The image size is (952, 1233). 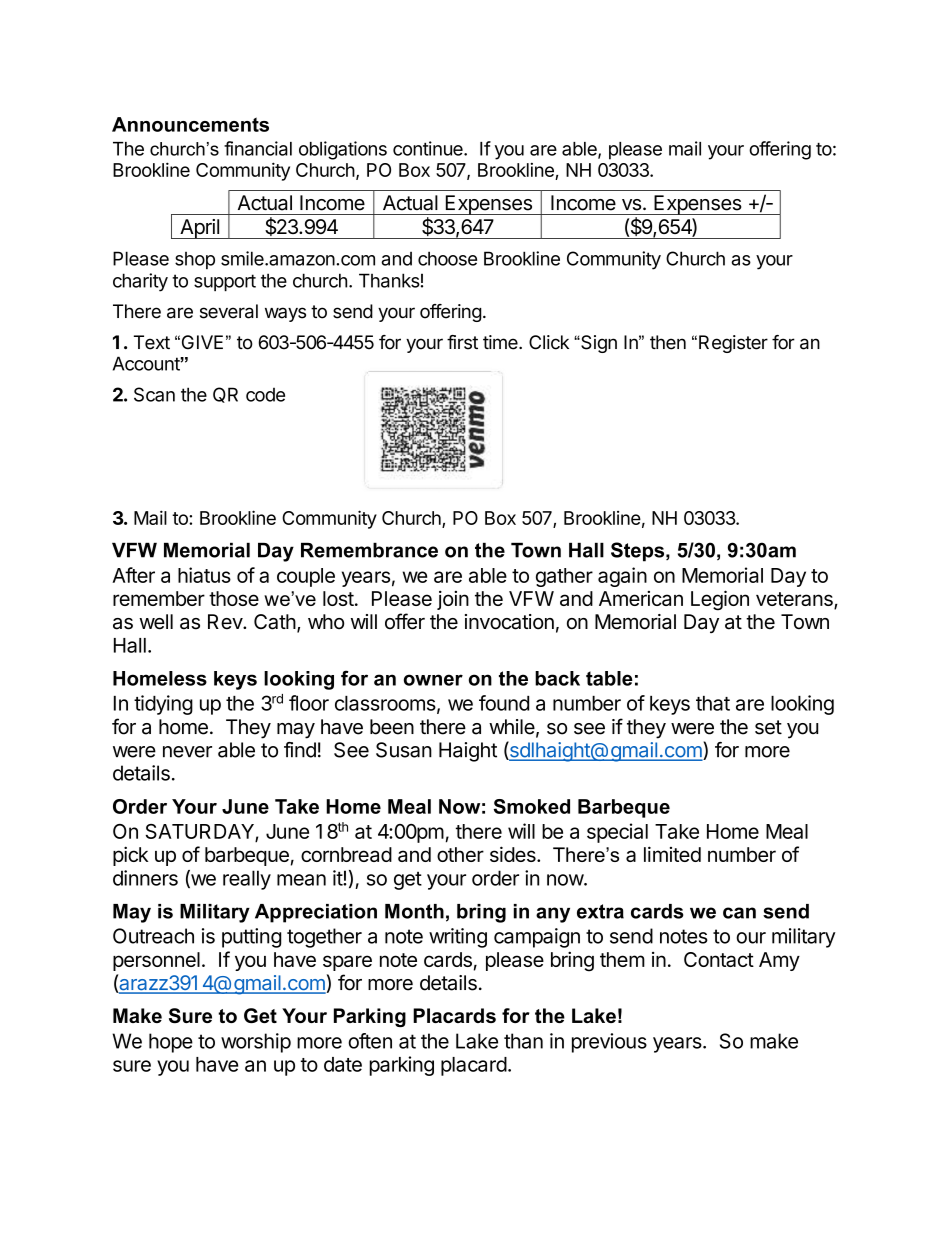 I want to click on often, so click(x=370, y=1041).
